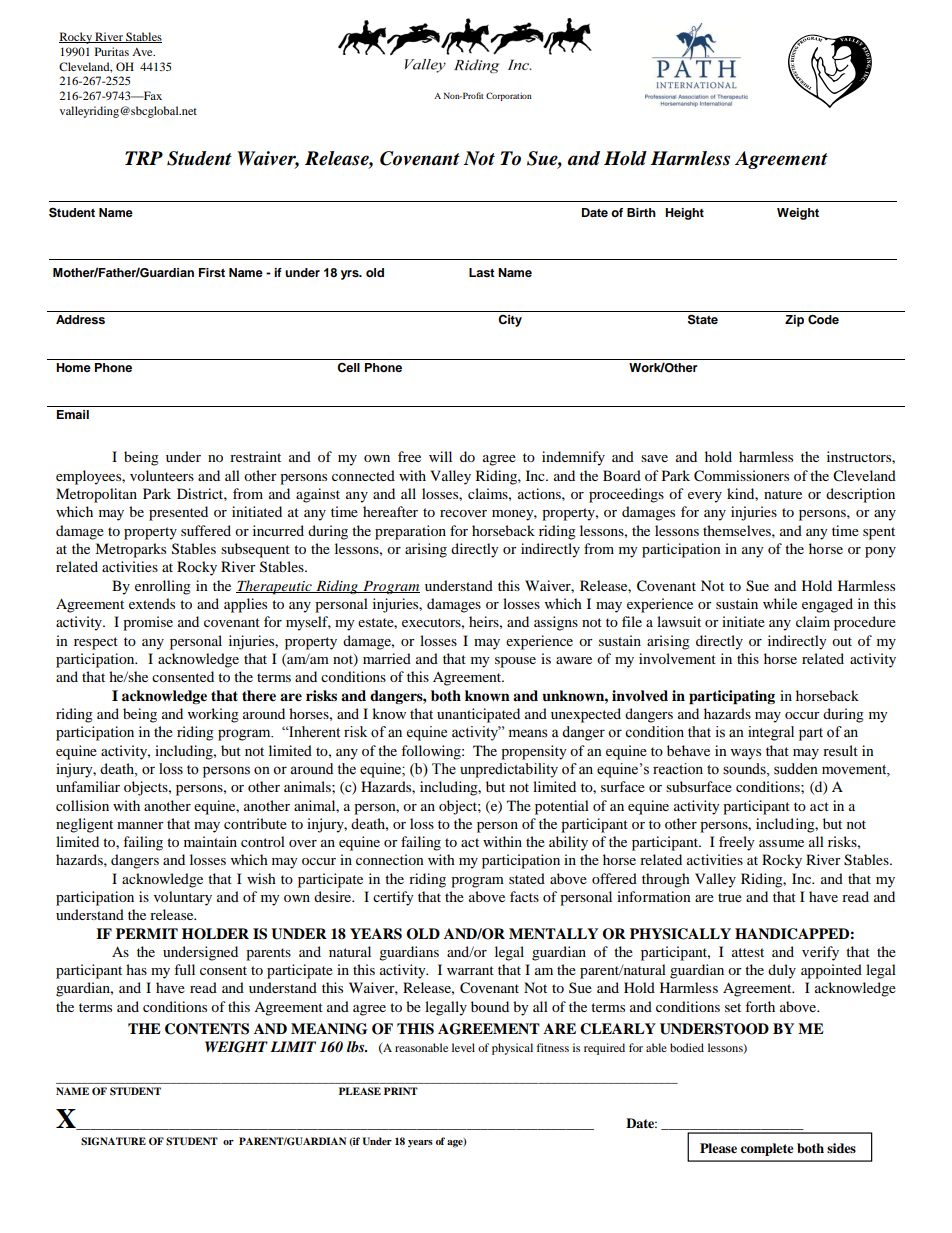 The image size is (952, 1233). I want to click on CONTENTS, so click(207, 1029).
